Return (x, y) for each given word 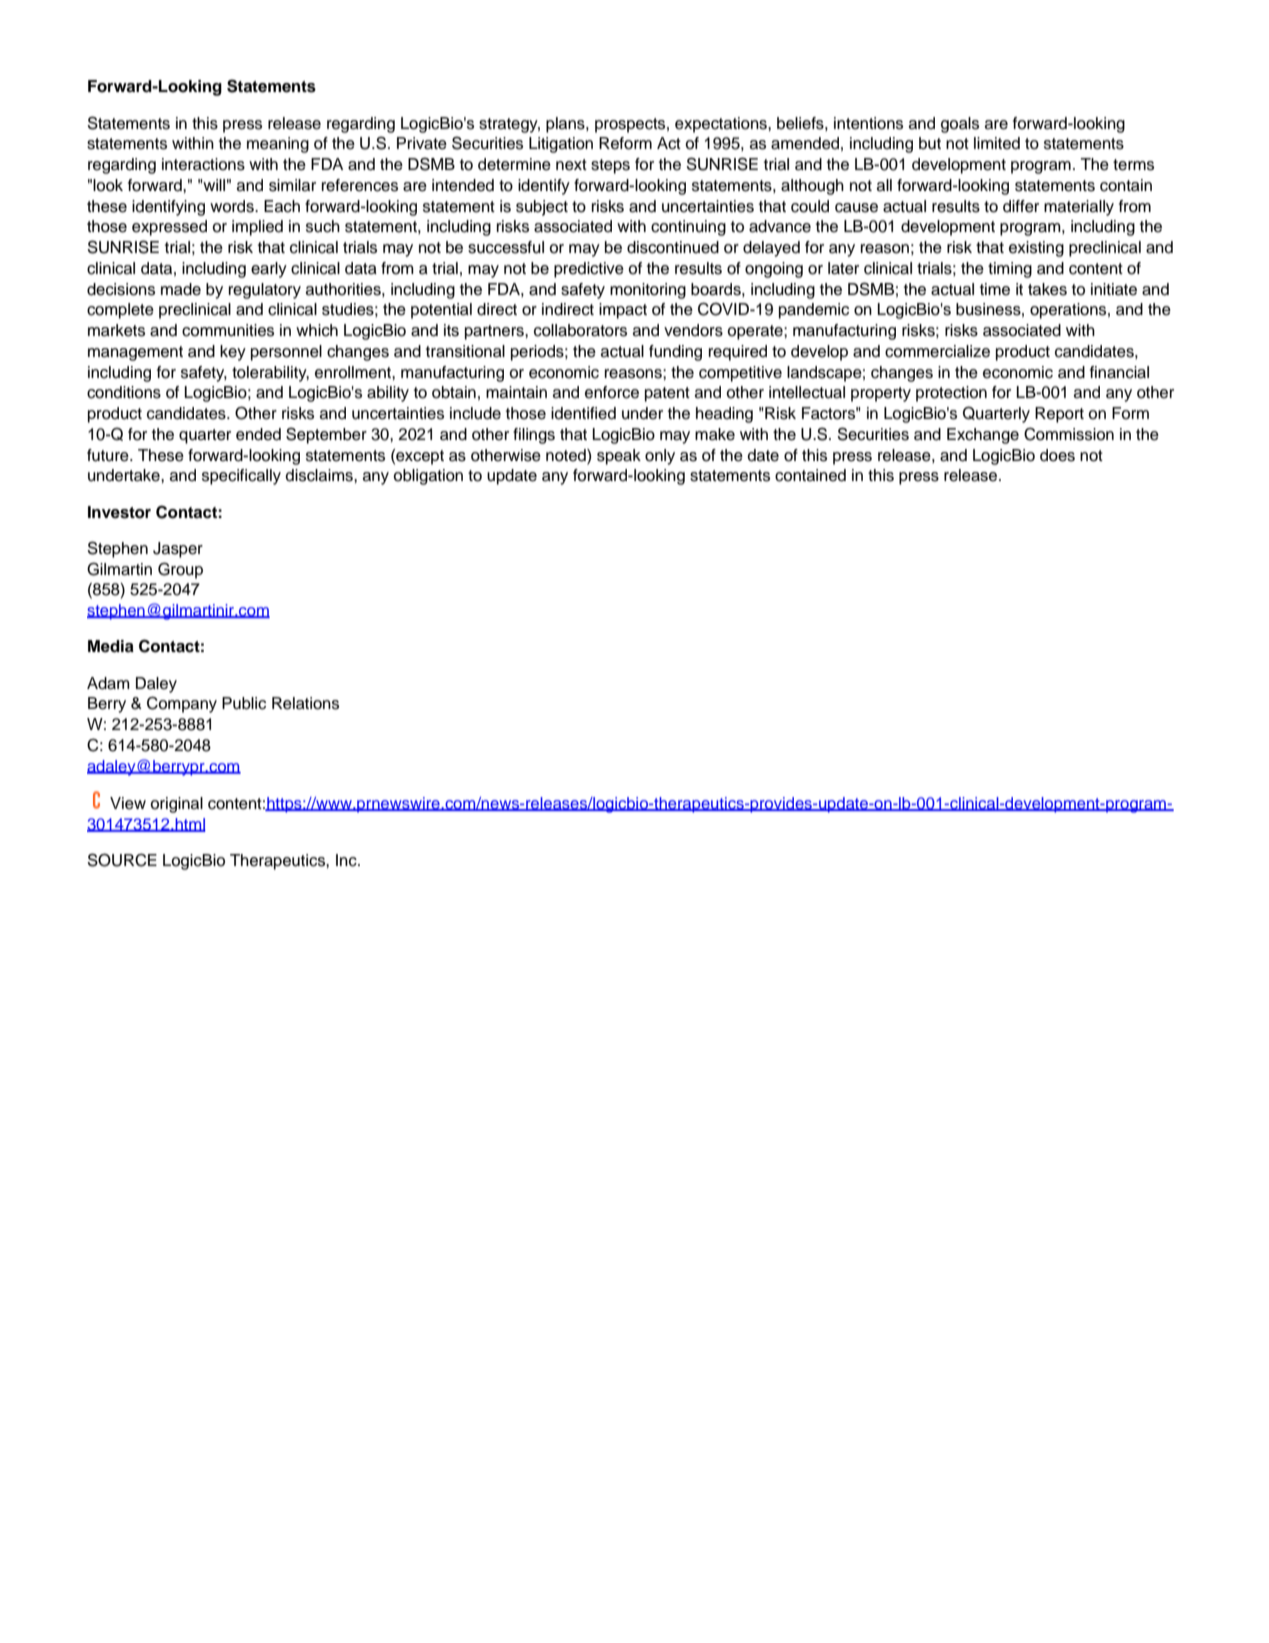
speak (619, 457)
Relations (305, 703)
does (1057, 455)
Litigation (561, 145)
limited (997, 143)
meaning (278, 145)
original (176, 805)
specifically (241, 477)
